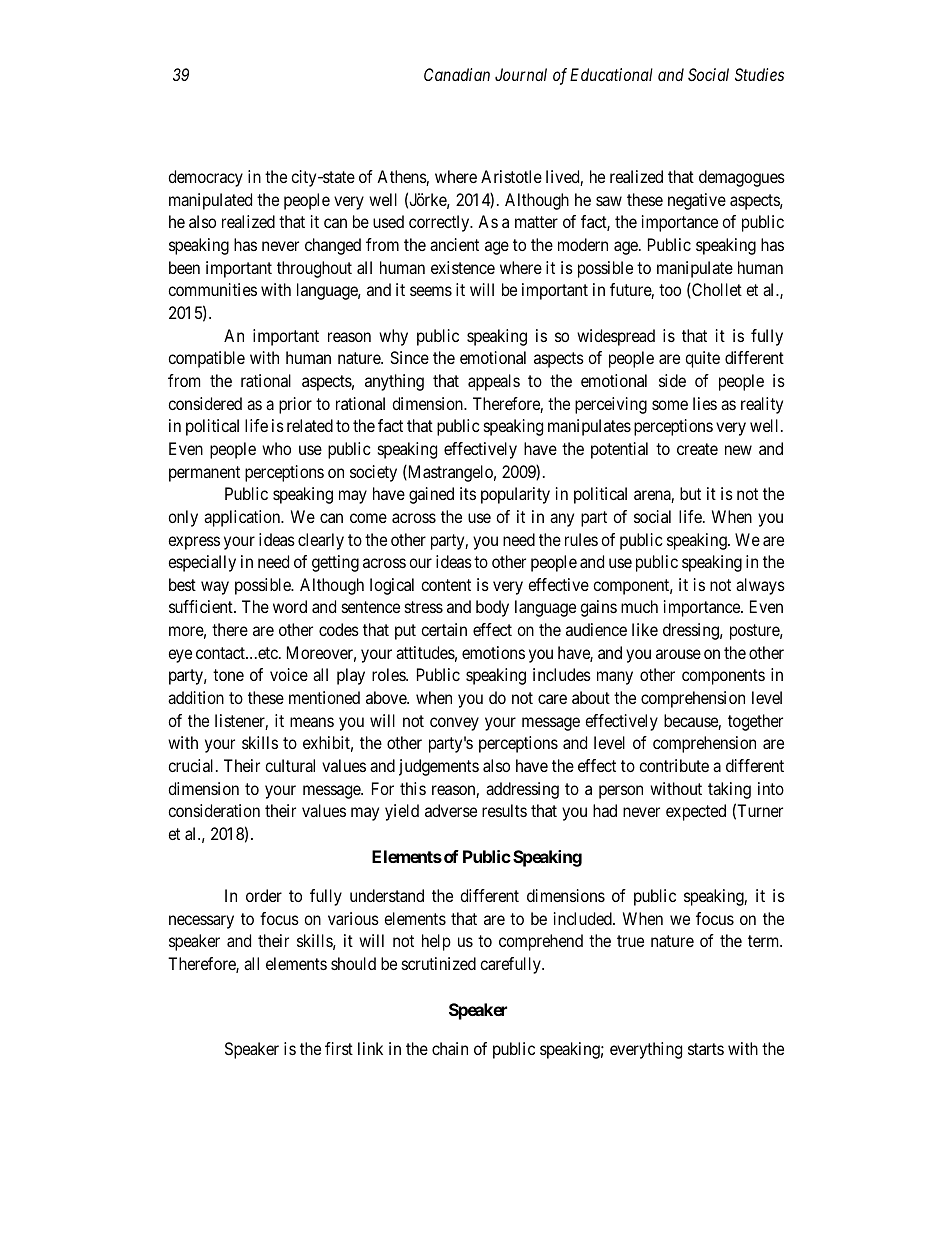 The height and width of the page is (1233, 952). Describe the element at coordinates (457, 74) in the page. I see `Canadian` at that location.
